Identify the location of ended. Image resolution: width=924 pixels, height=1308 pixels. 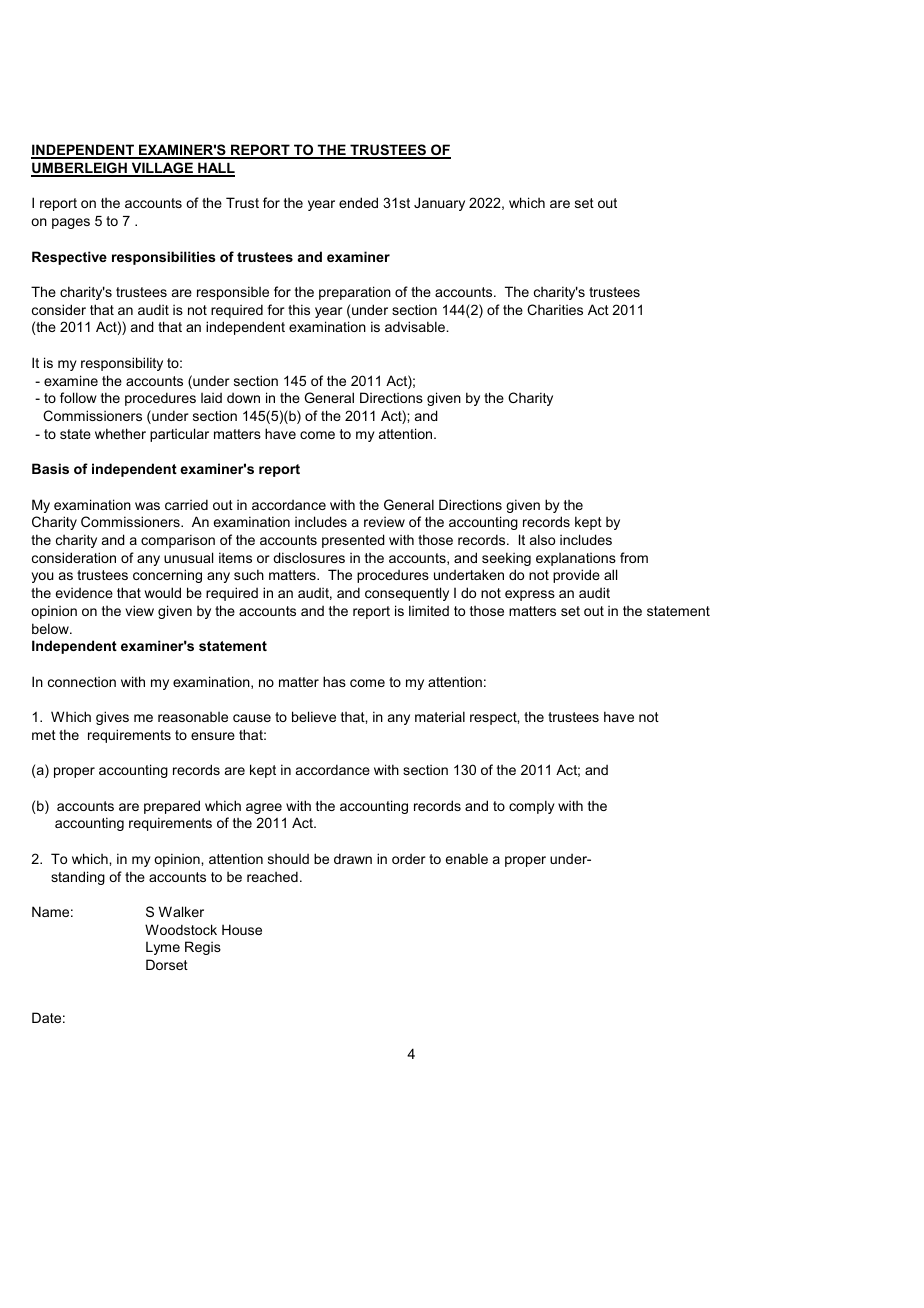
(358, 202).
